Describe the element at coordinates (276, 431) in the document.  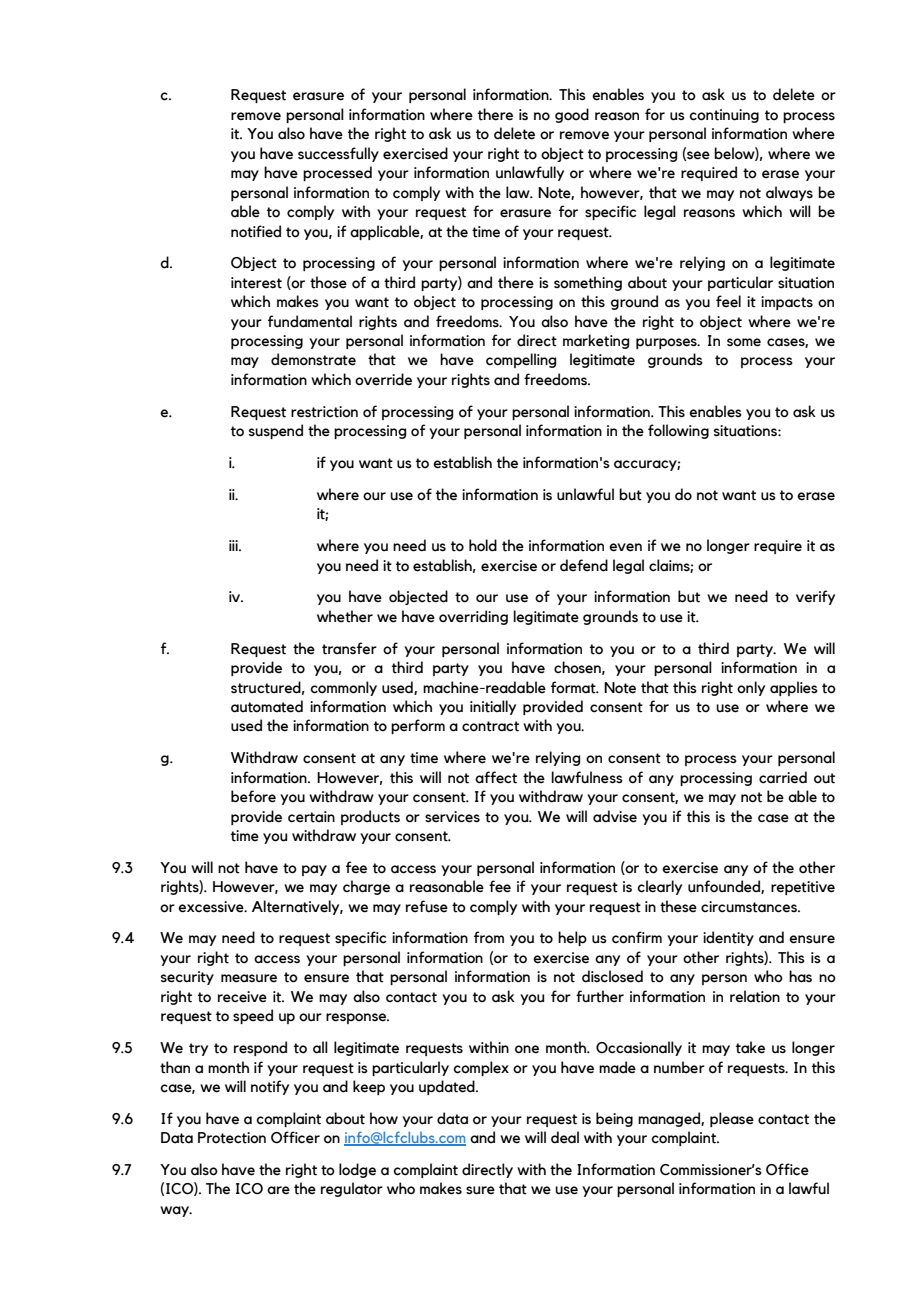
I see `suspend` at that location.
